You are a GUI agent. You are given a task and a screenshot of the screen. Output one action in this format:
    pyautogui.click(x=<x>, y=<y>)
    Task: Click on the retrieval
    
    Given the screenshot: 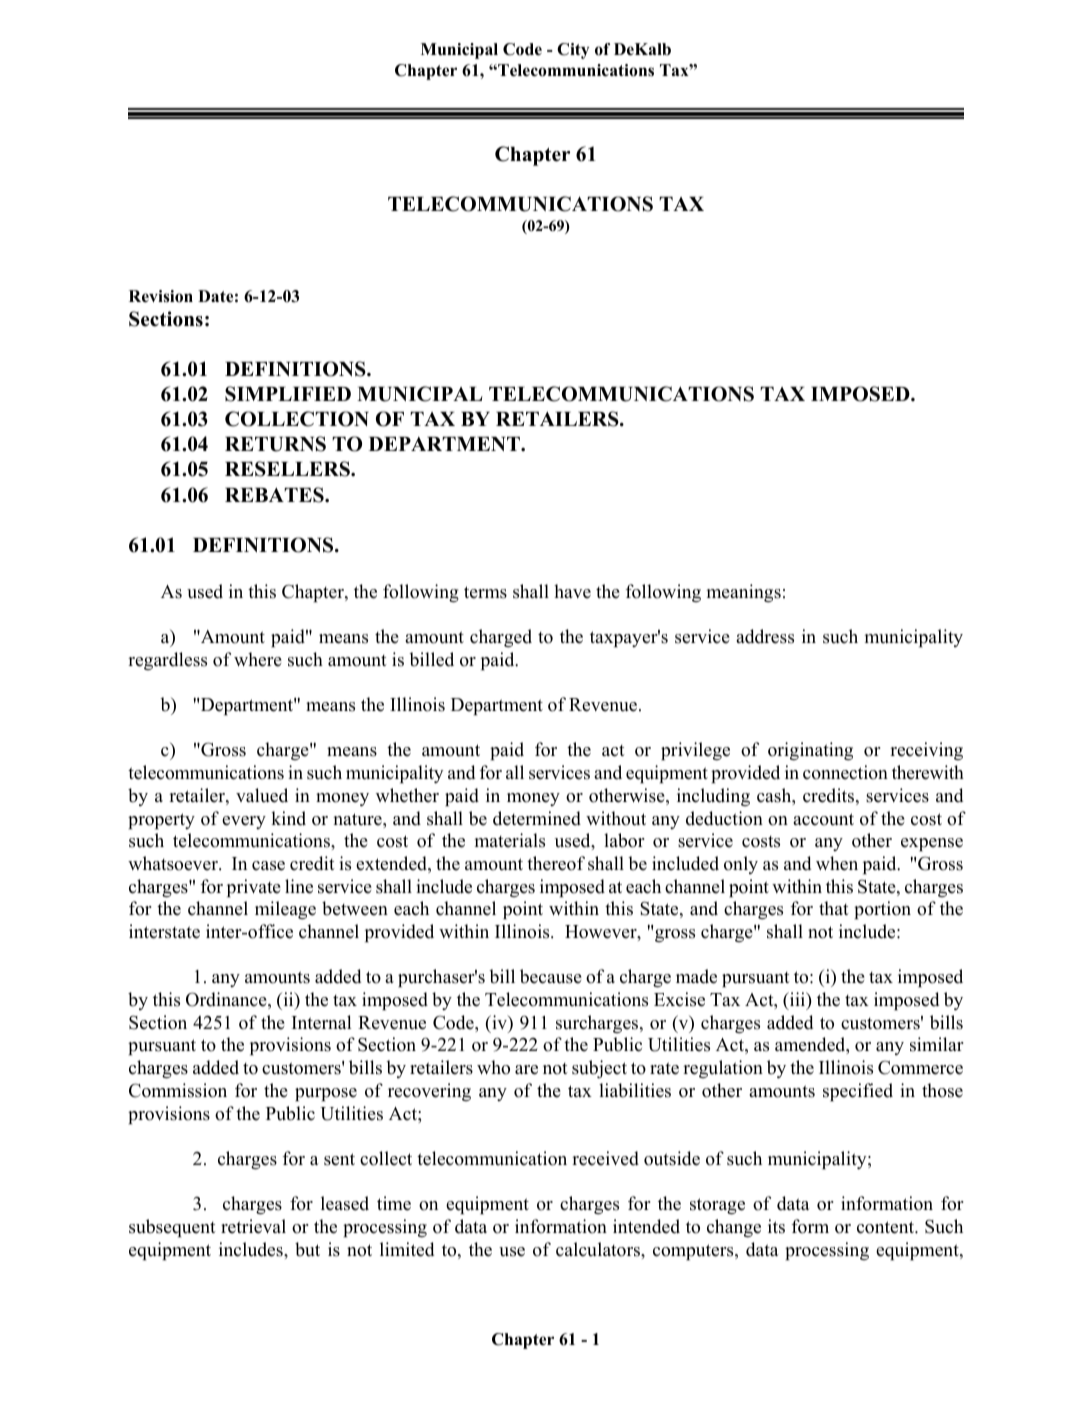 What is the action you would take?
    pyautogui.click(x=253, y=1226)
